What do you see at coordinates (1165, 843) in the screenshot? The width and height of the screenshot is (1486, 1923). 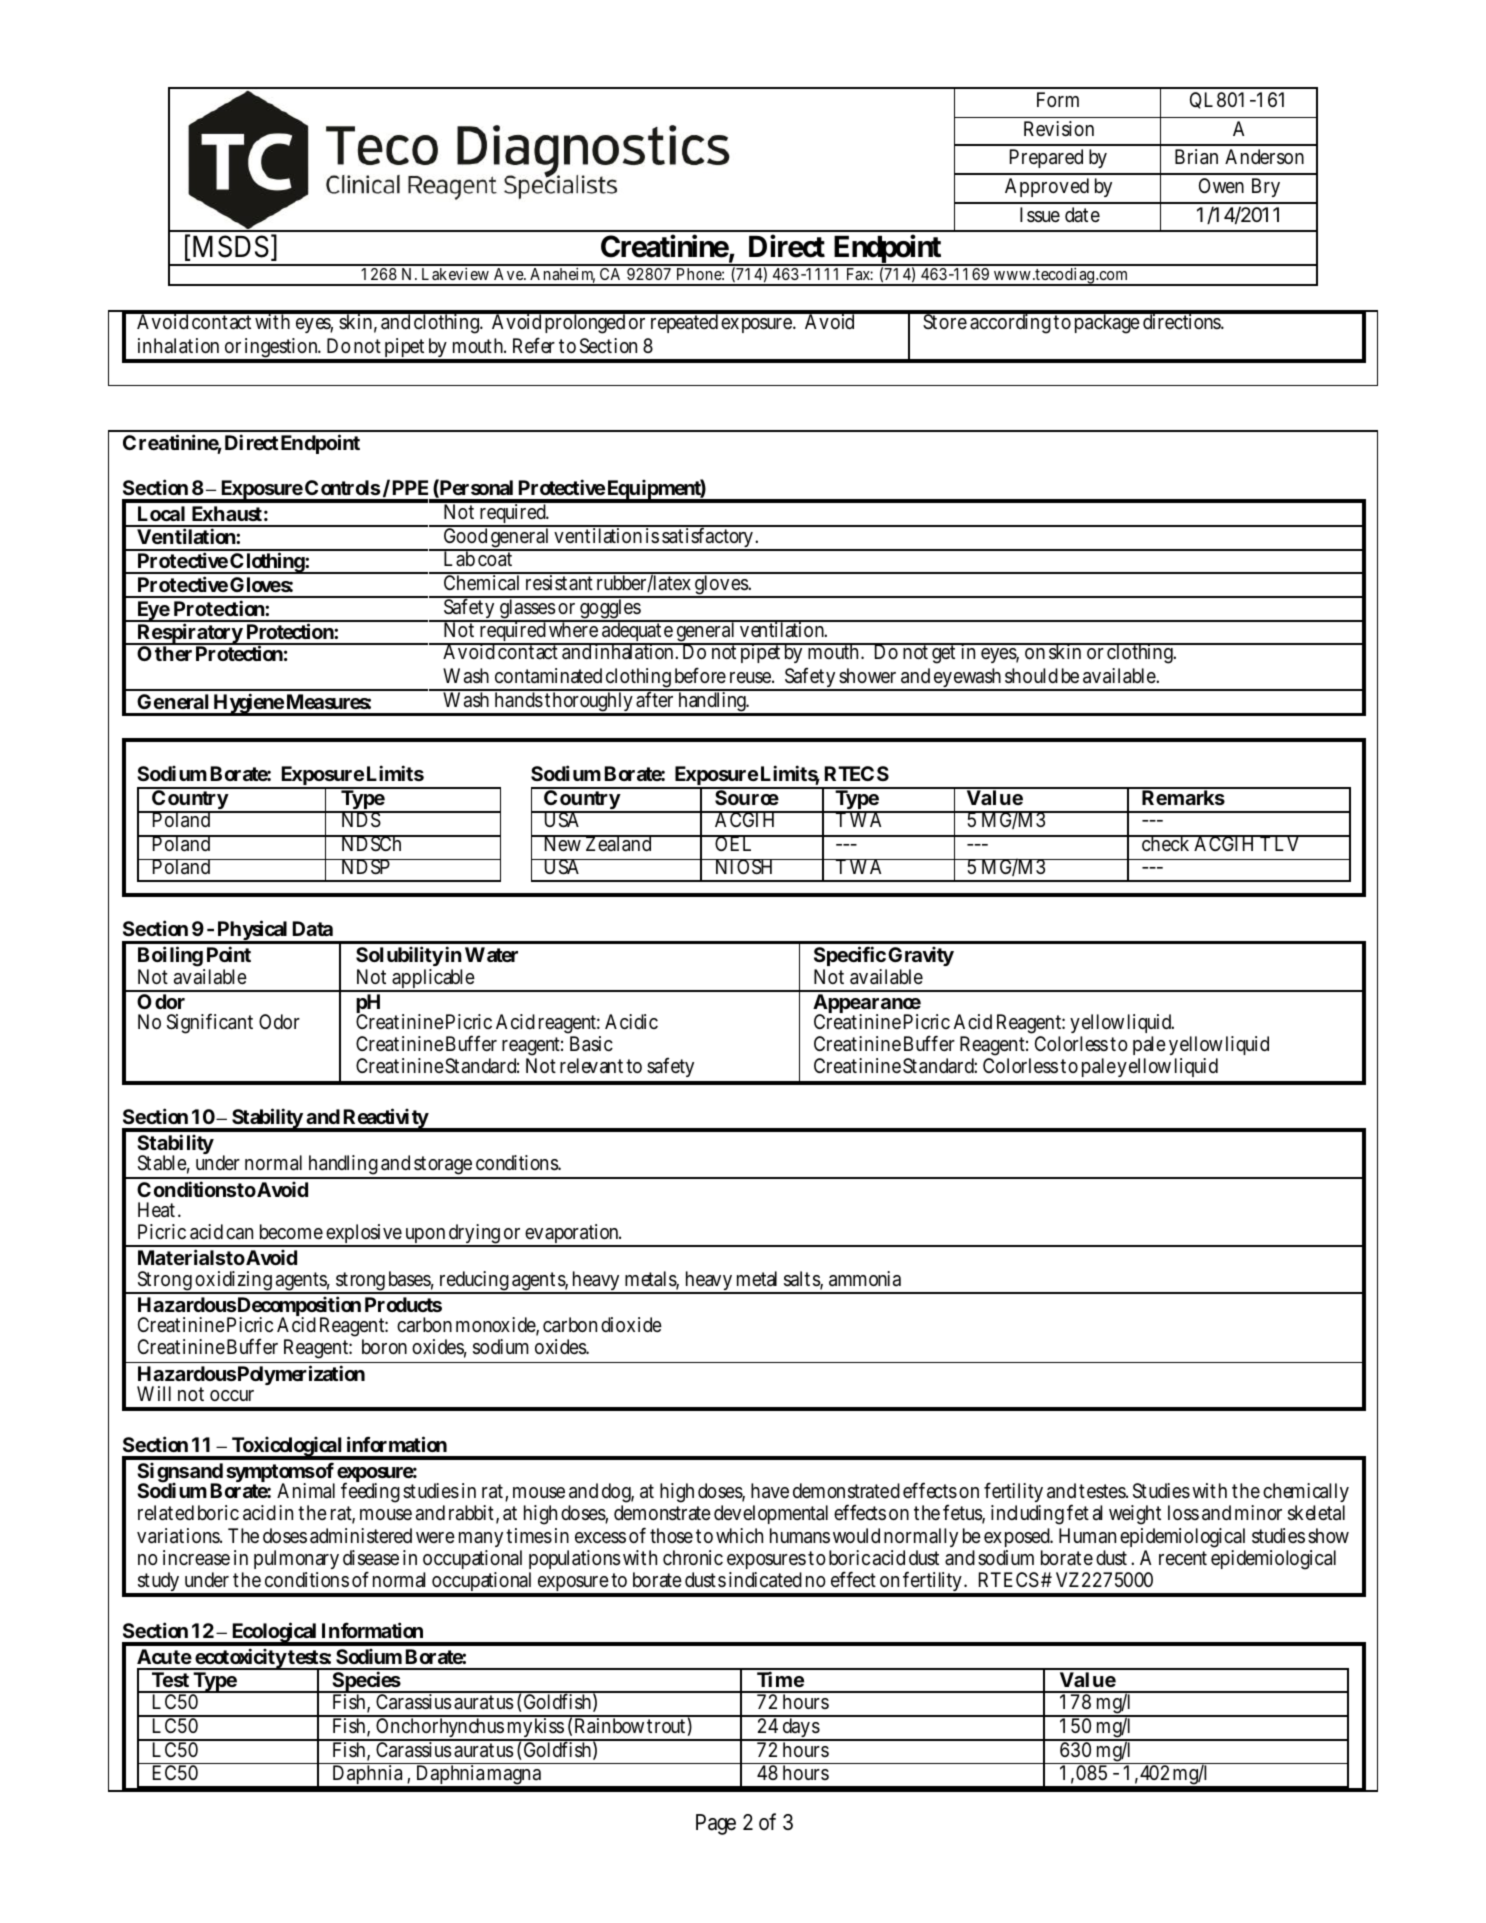 I see `check` at bounding box center [1165, 843].
